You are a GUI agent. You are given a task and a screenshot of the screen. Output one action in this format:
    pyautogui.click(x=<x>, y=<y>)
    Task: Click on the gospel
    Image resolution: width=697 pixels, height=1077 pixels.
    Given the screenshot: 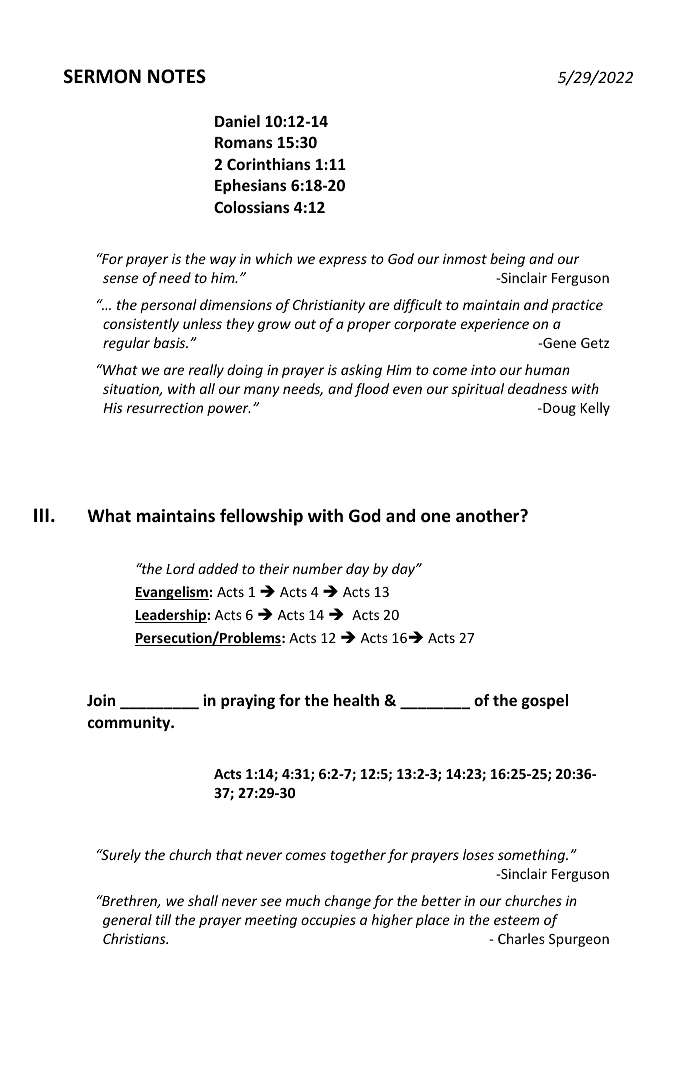 What is the action you would take?
    pyautogui.click(x=545, y=701)
